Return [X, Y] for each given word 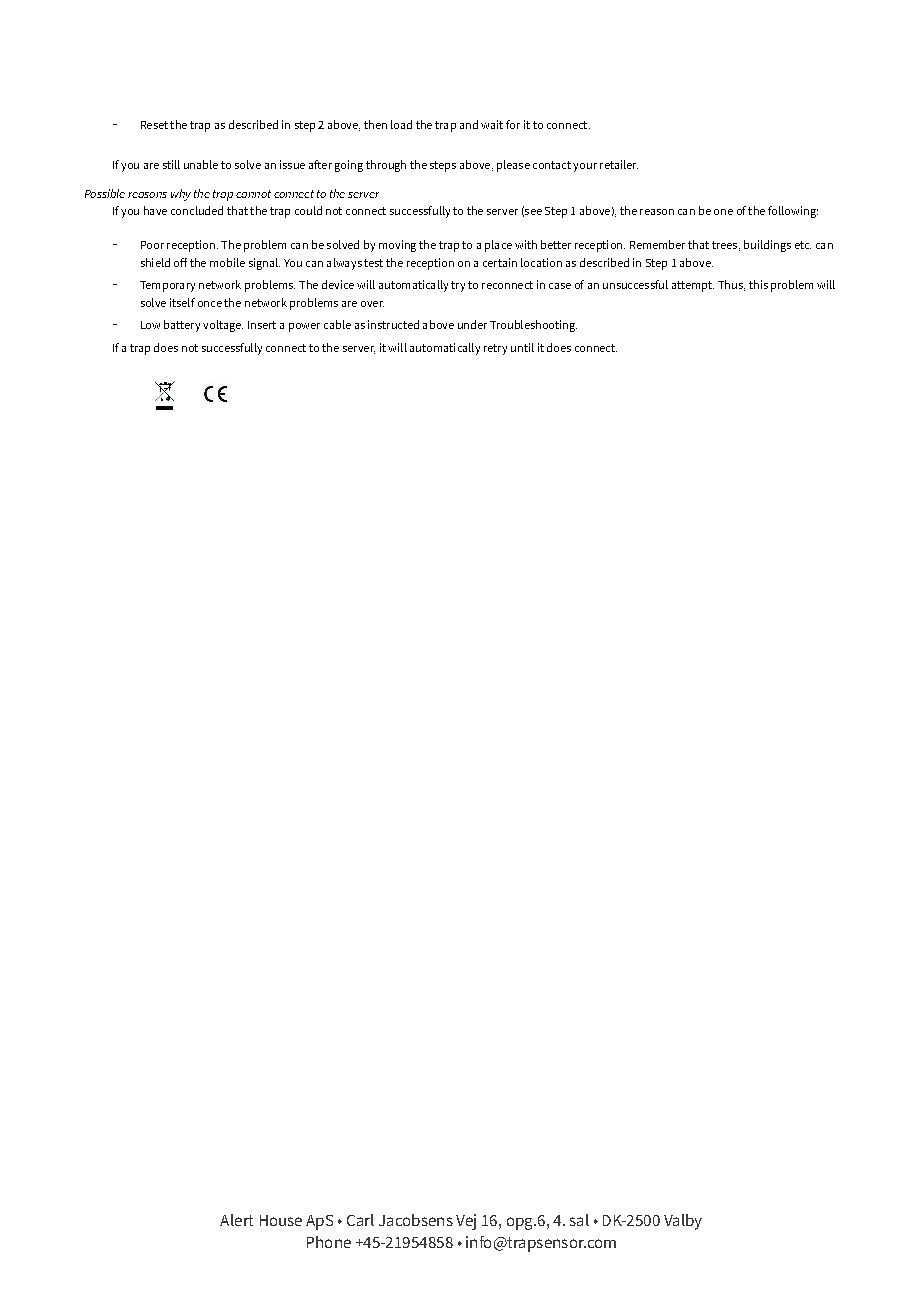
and [469, 124]
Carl [360, 1220]
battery [182, 326]
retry [495, 349]
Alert [236, 1220]
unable [201, 164]
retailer [619, 164]
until [522, 347]
